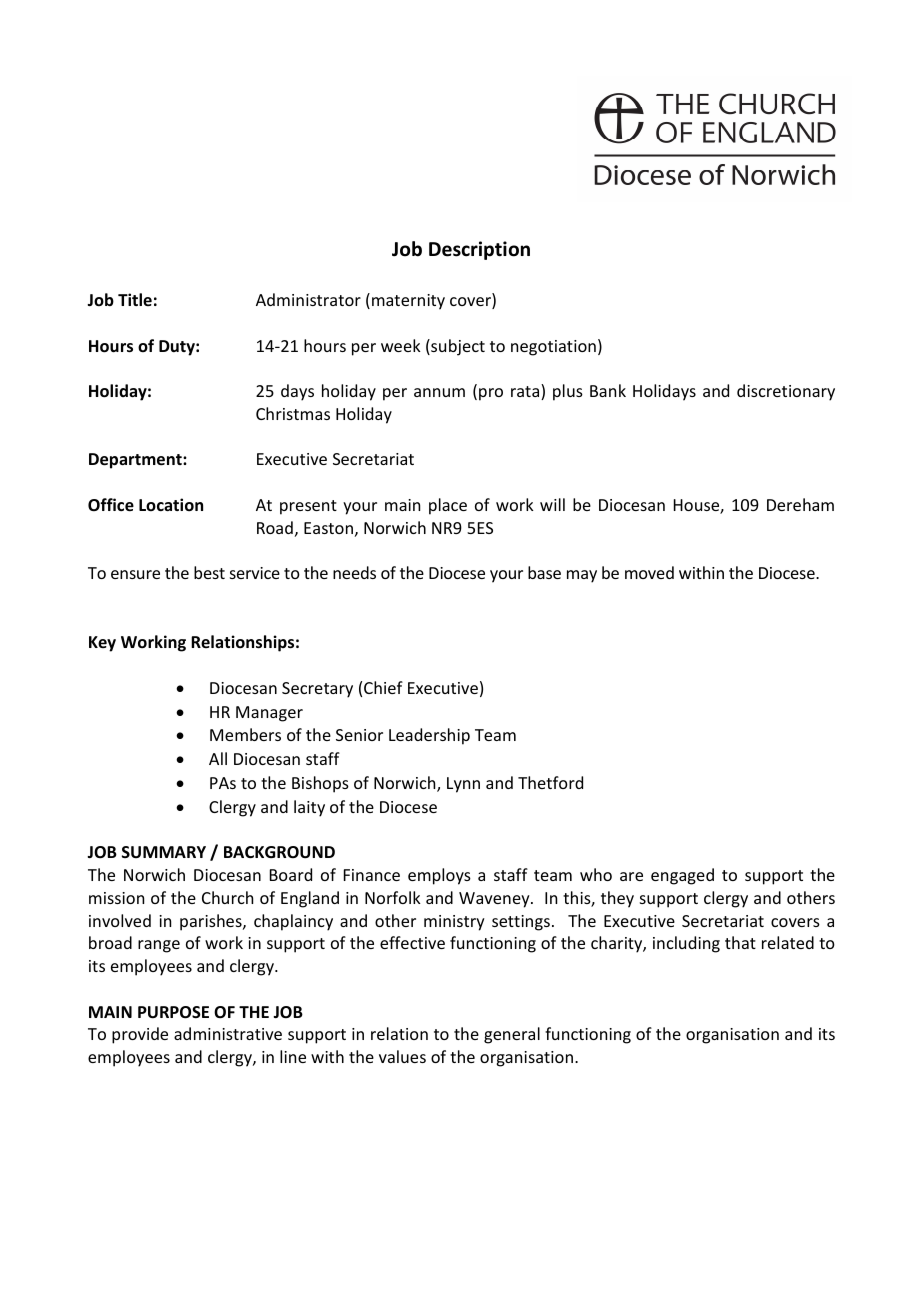 The width and height of the screenshot is (924, 1308). What do you see at coordinates (649, 572) in the screenshot?
I see `moved` at bounding box center [649, 572].
